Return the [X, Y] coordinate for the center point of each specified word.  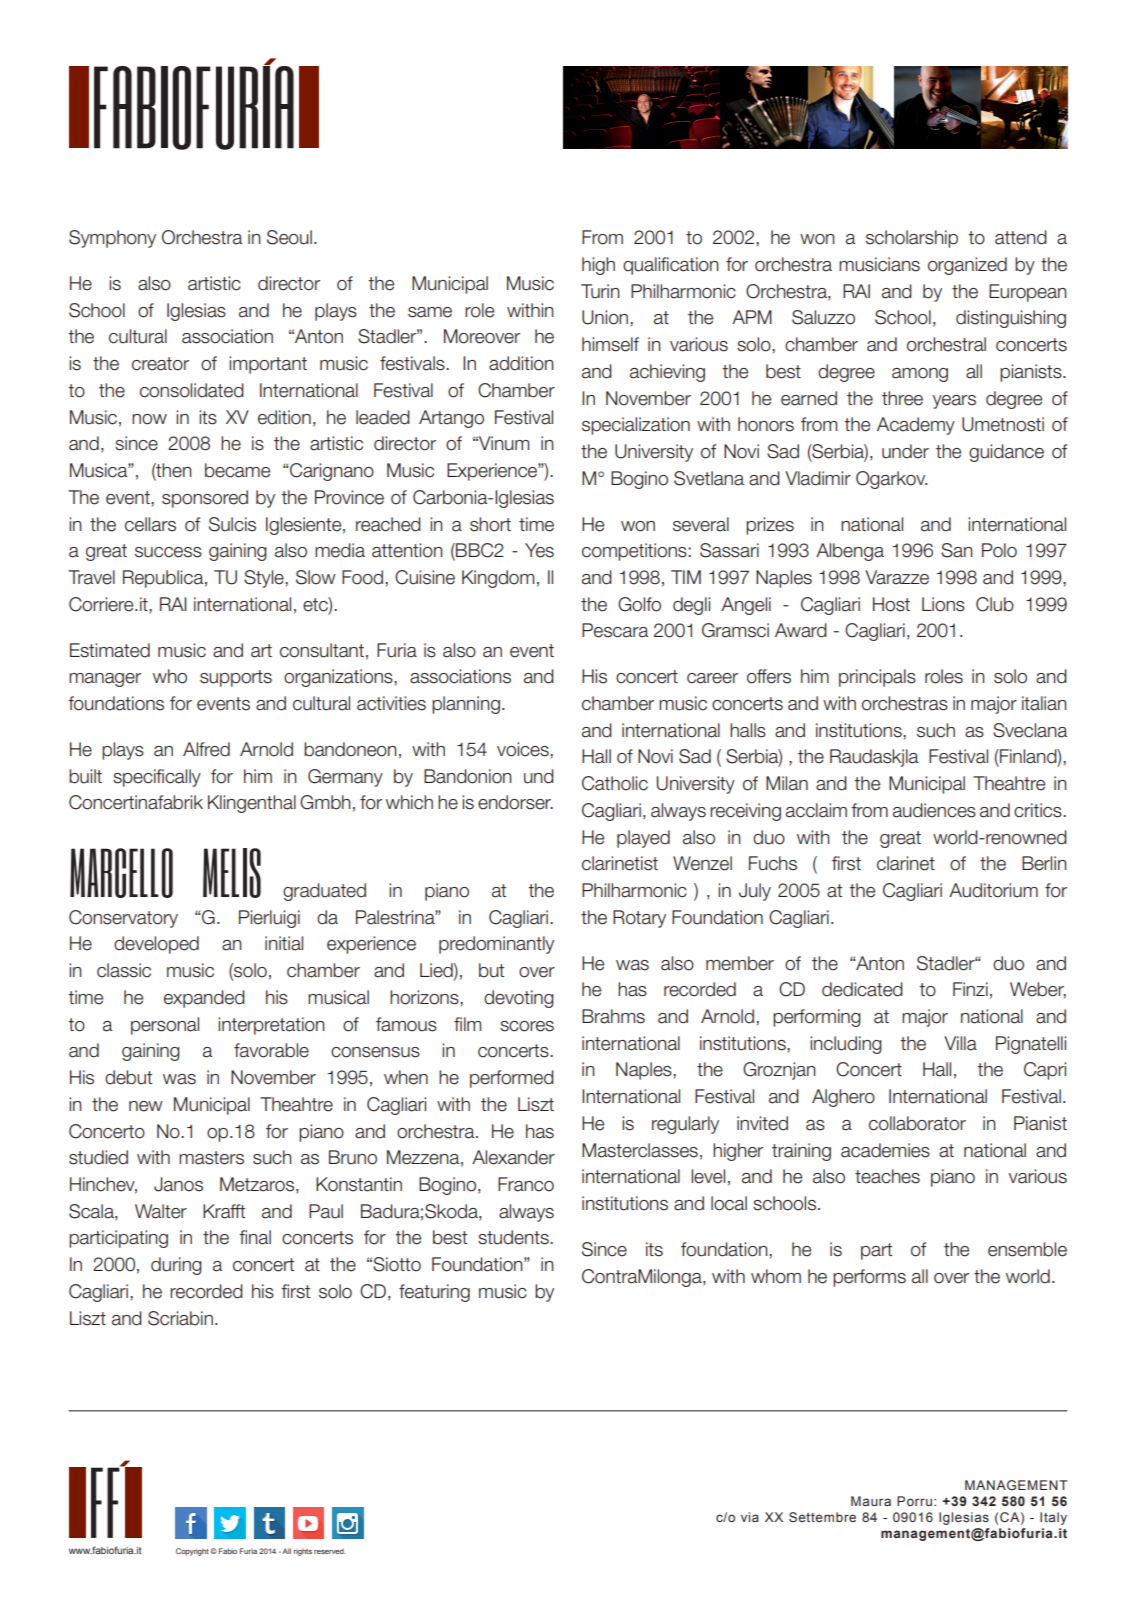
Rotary [639, 919]
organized [967, 266]
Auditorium [993, 890]
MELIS [232, 873]
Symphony [112, 239]
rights [302, 1552]
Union [606, 317]
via [750, 1517]
